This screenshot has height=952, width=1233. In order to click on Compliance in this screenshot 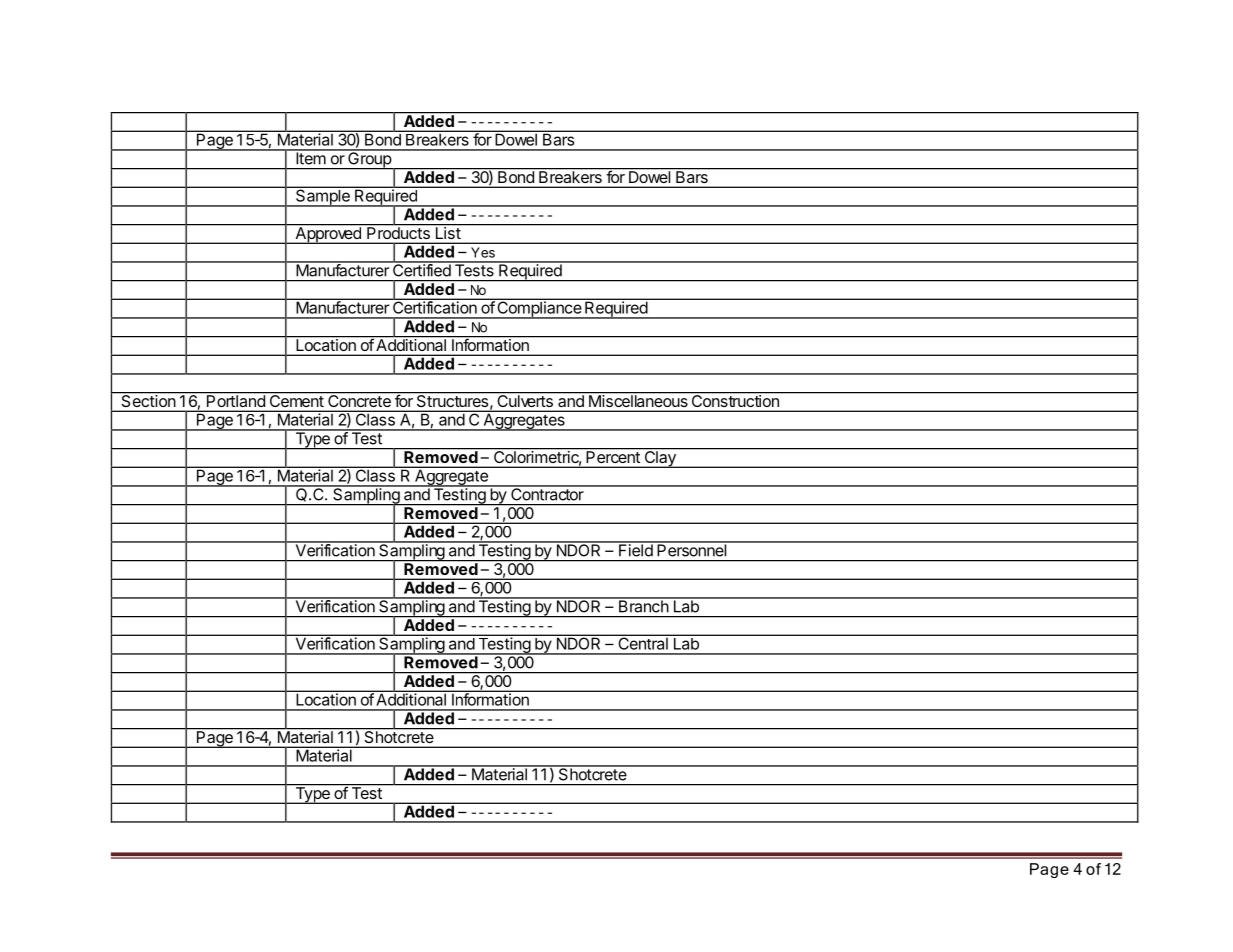, I will do `click(539, 309)`.
